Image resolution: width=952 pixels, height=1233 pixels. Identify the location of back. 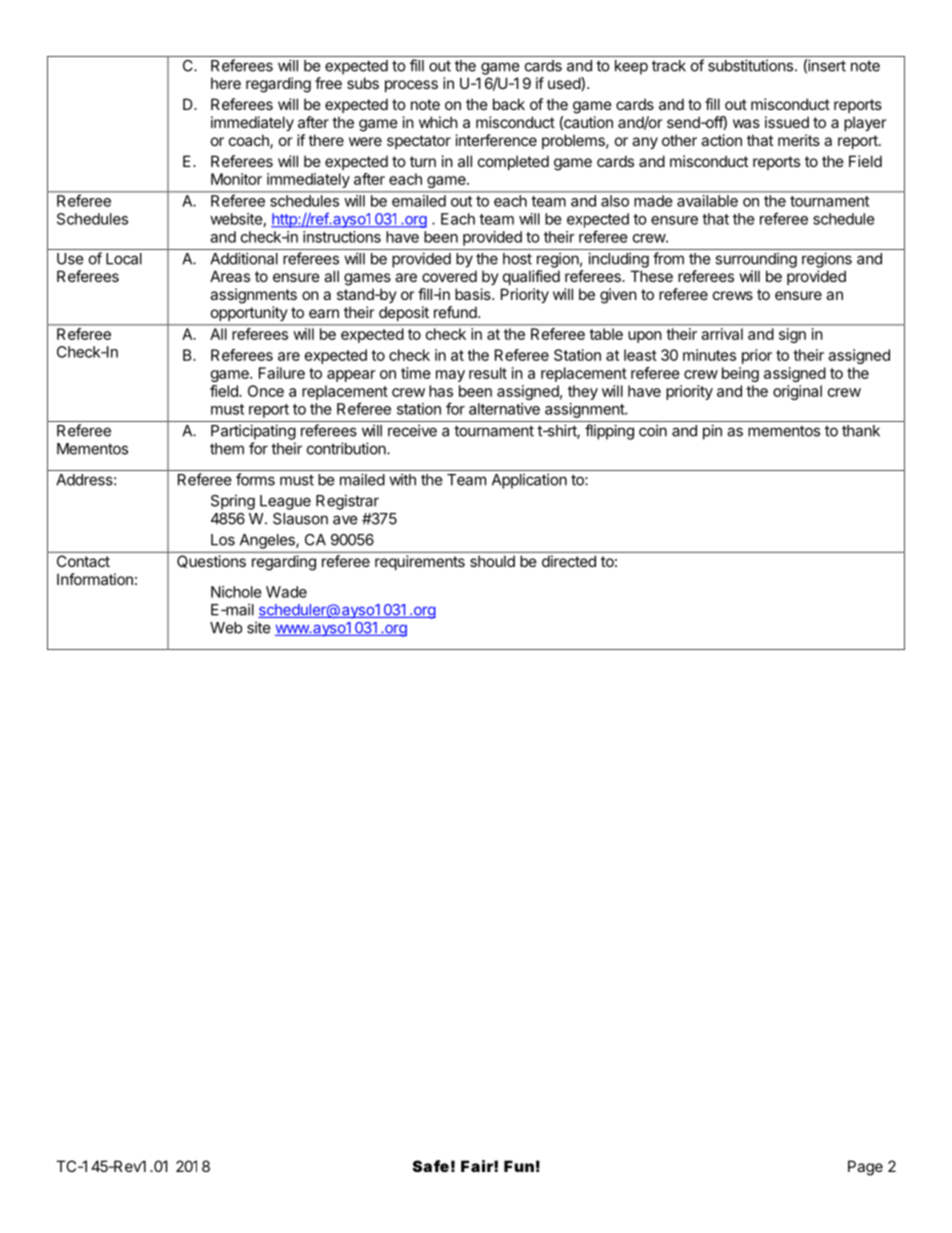
(509, 104).
